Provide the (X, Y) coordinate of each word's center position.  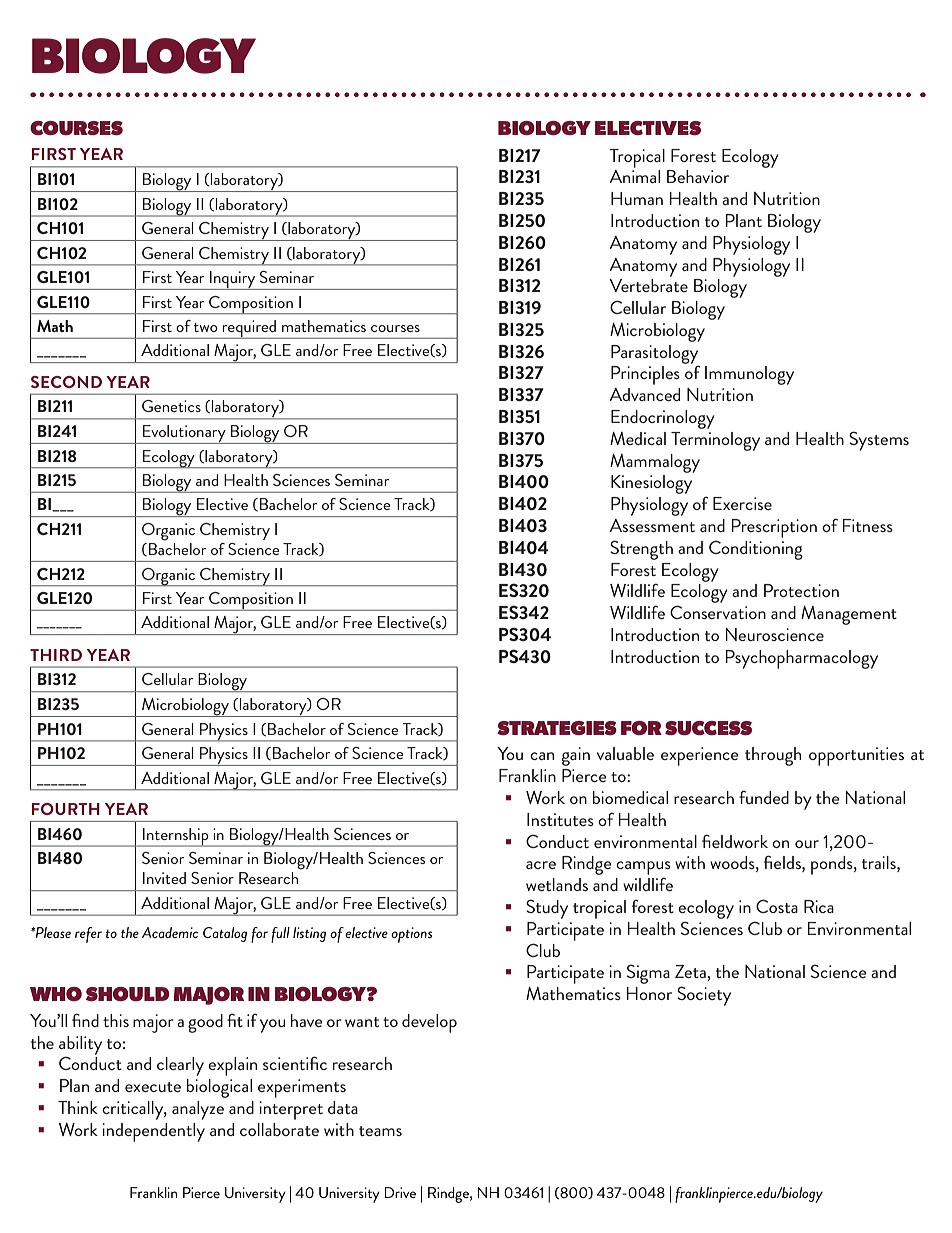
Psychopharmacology (802, 659)
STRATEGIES (557, 728)
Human (637, 198)
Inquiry (233, 280)
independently (153, 1132)
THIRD (56, 655)
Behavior (698, 176)
